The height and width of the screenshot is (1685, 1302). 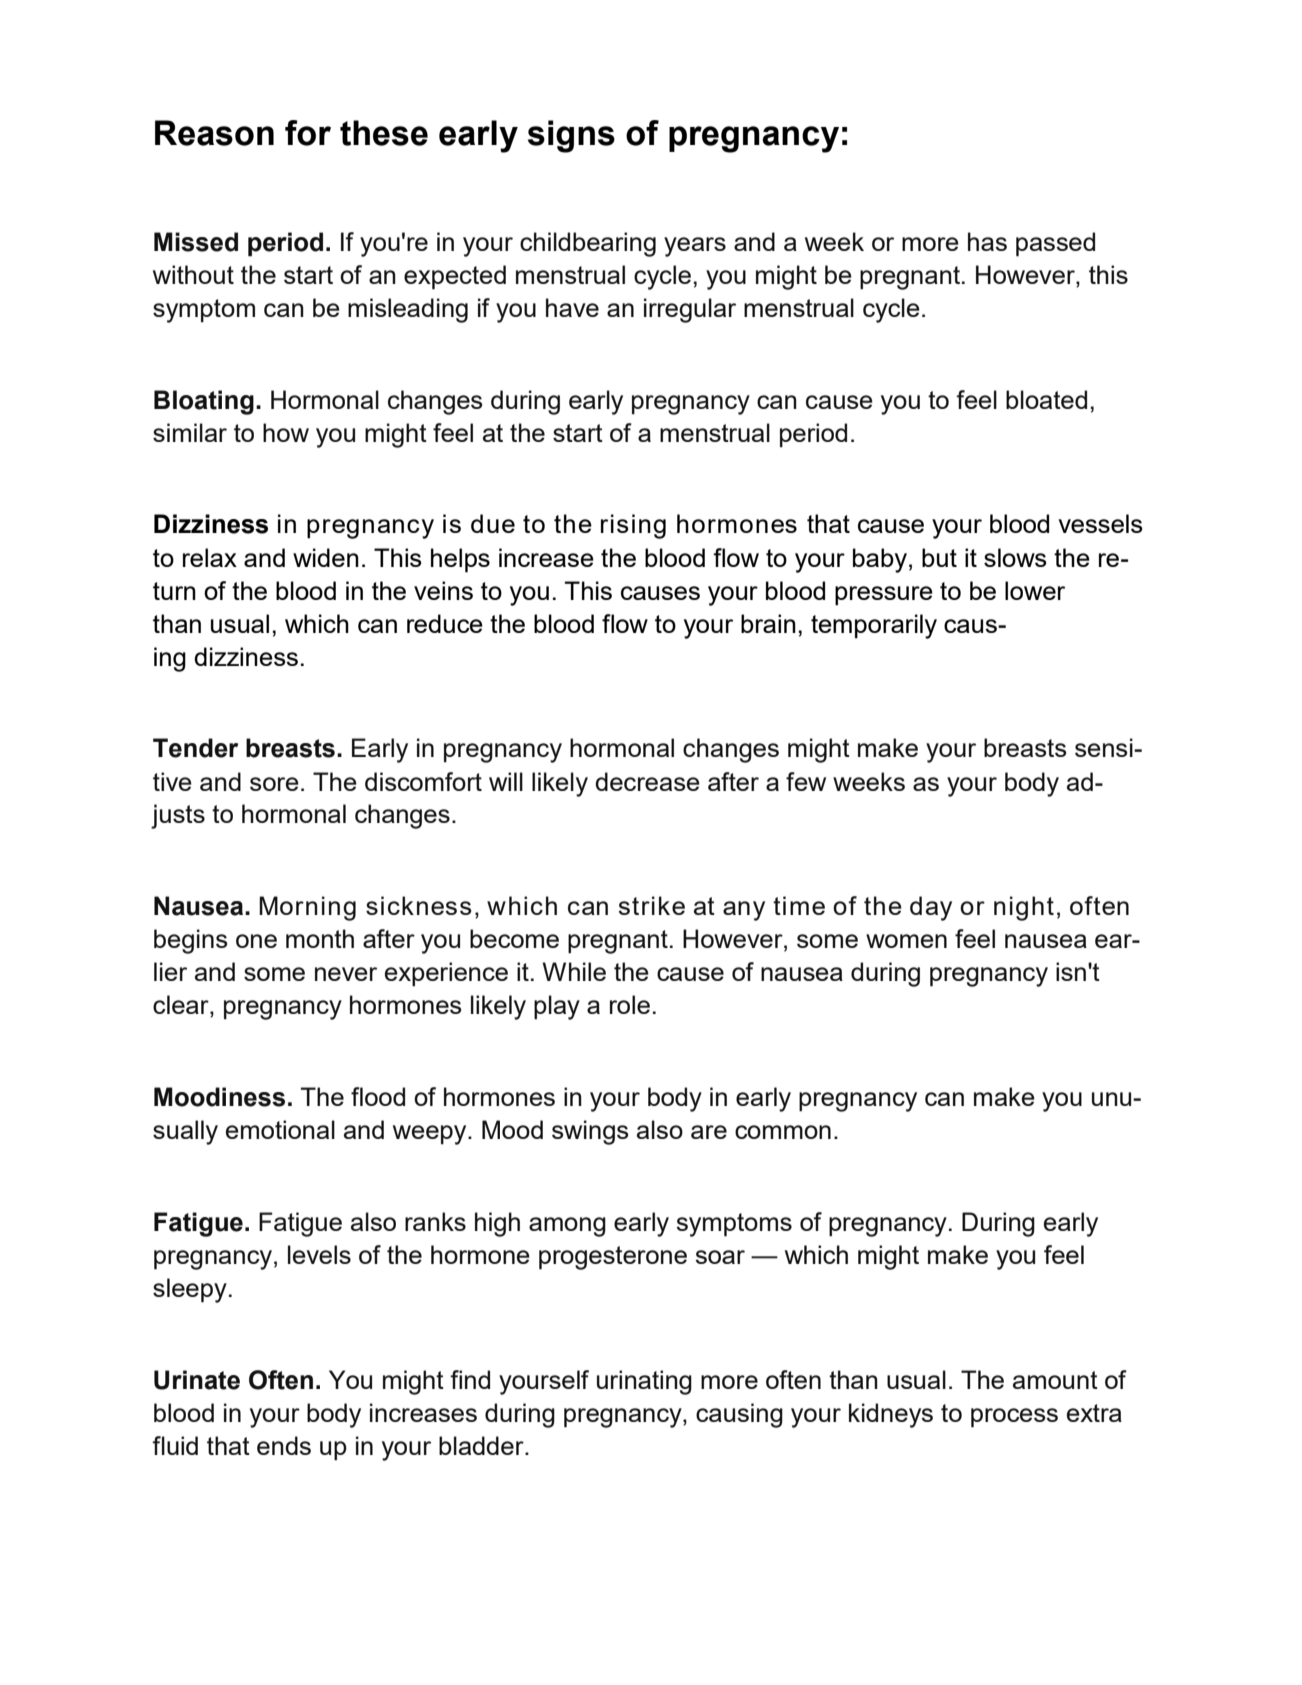 I want to click on slows, so click(x=1015, y=557).
